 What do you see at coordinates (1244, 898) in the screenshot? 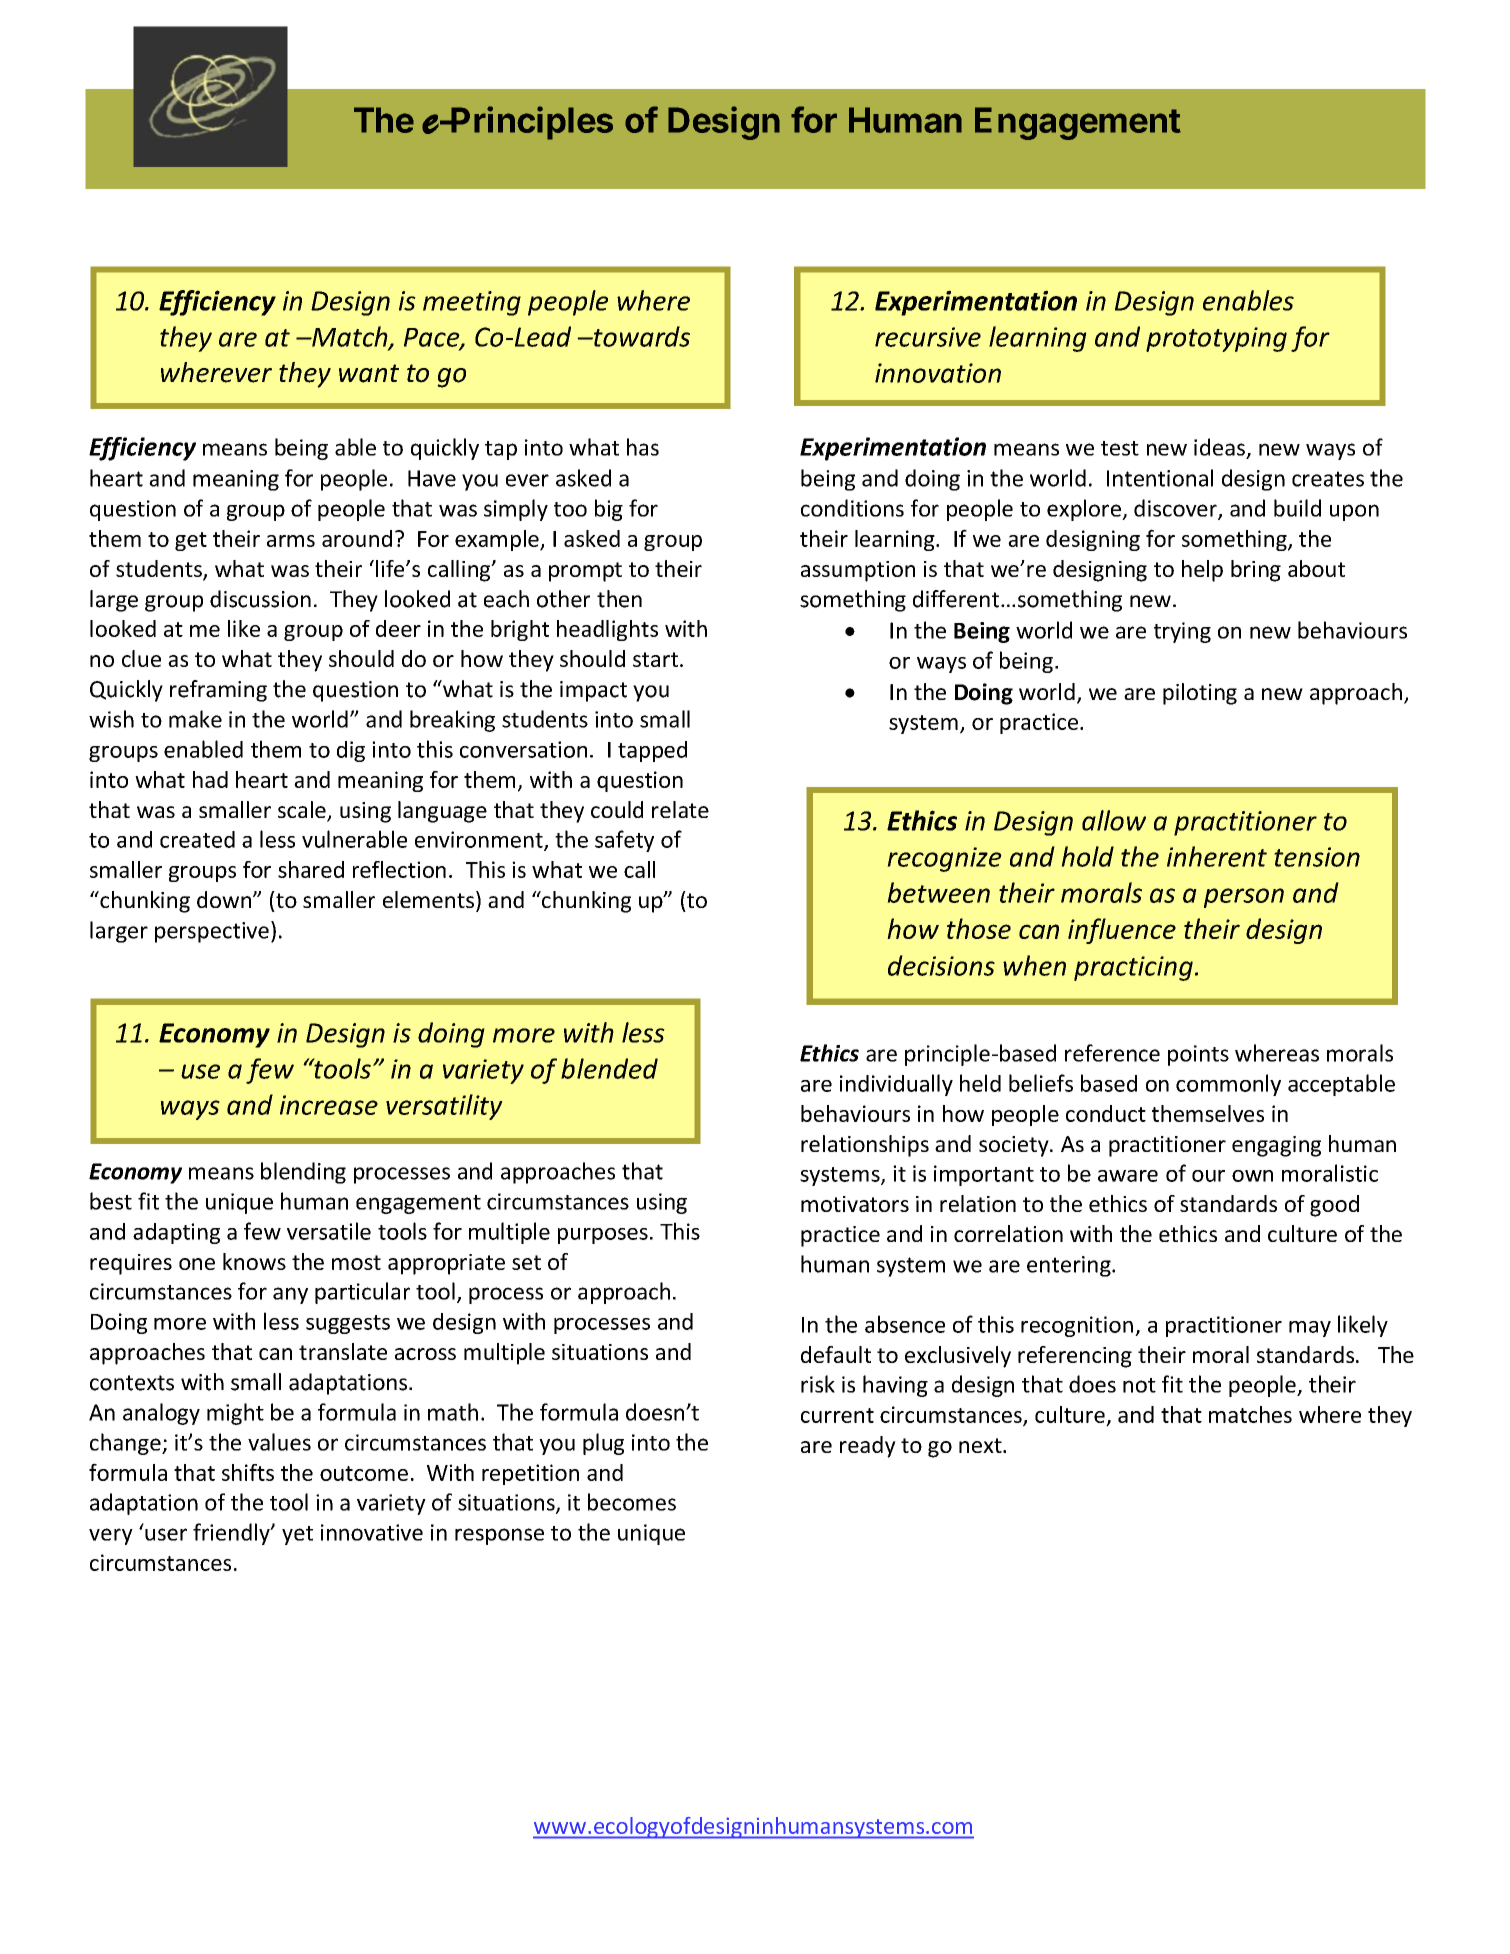
I see `person` at bounding box center [1244, 898].
